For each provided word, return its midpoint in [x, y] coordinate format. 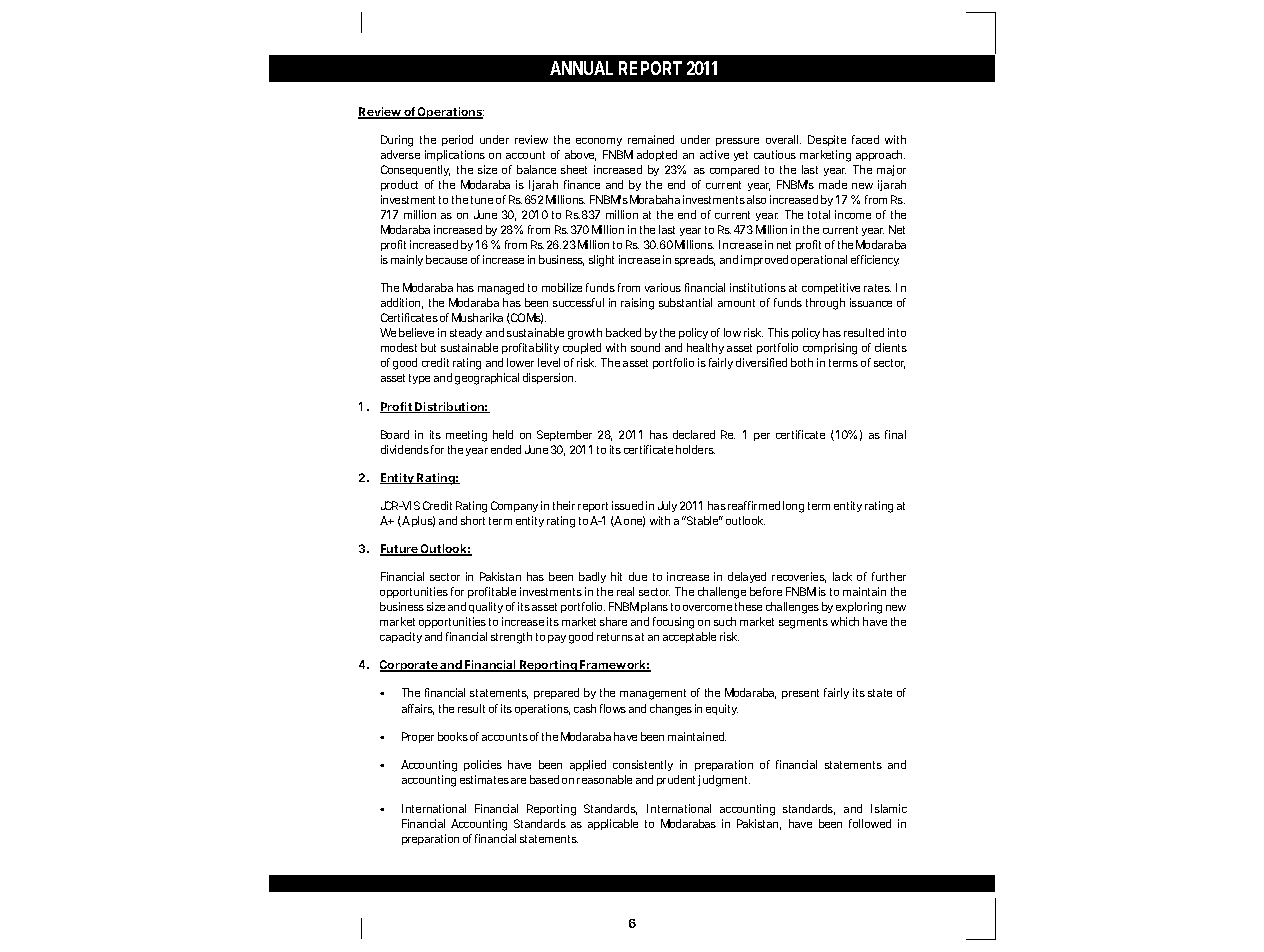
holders [695, 449]
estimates [484, 779]
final [895, 434]
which [845, 621]
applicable [613, 824]
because [446, 259]
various [663, 287]
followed [870, 823]
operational [819, 260]
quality [486, 607]
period [457, 140]
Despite [827, 140]
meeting [466, 436]
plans [654, 607]
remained [651, 139]
